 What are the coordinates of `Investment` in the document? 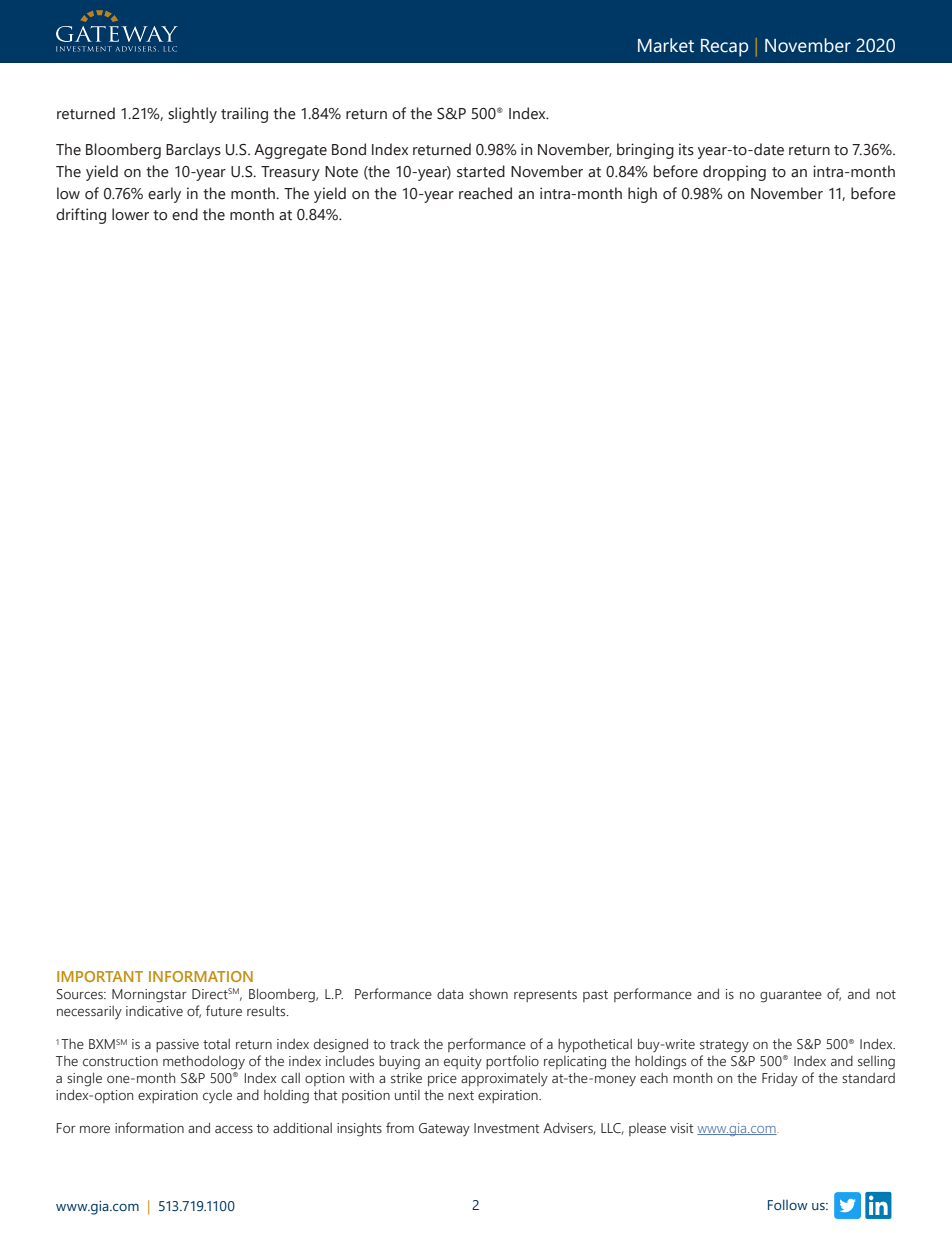 It's located at (506, 1128).
